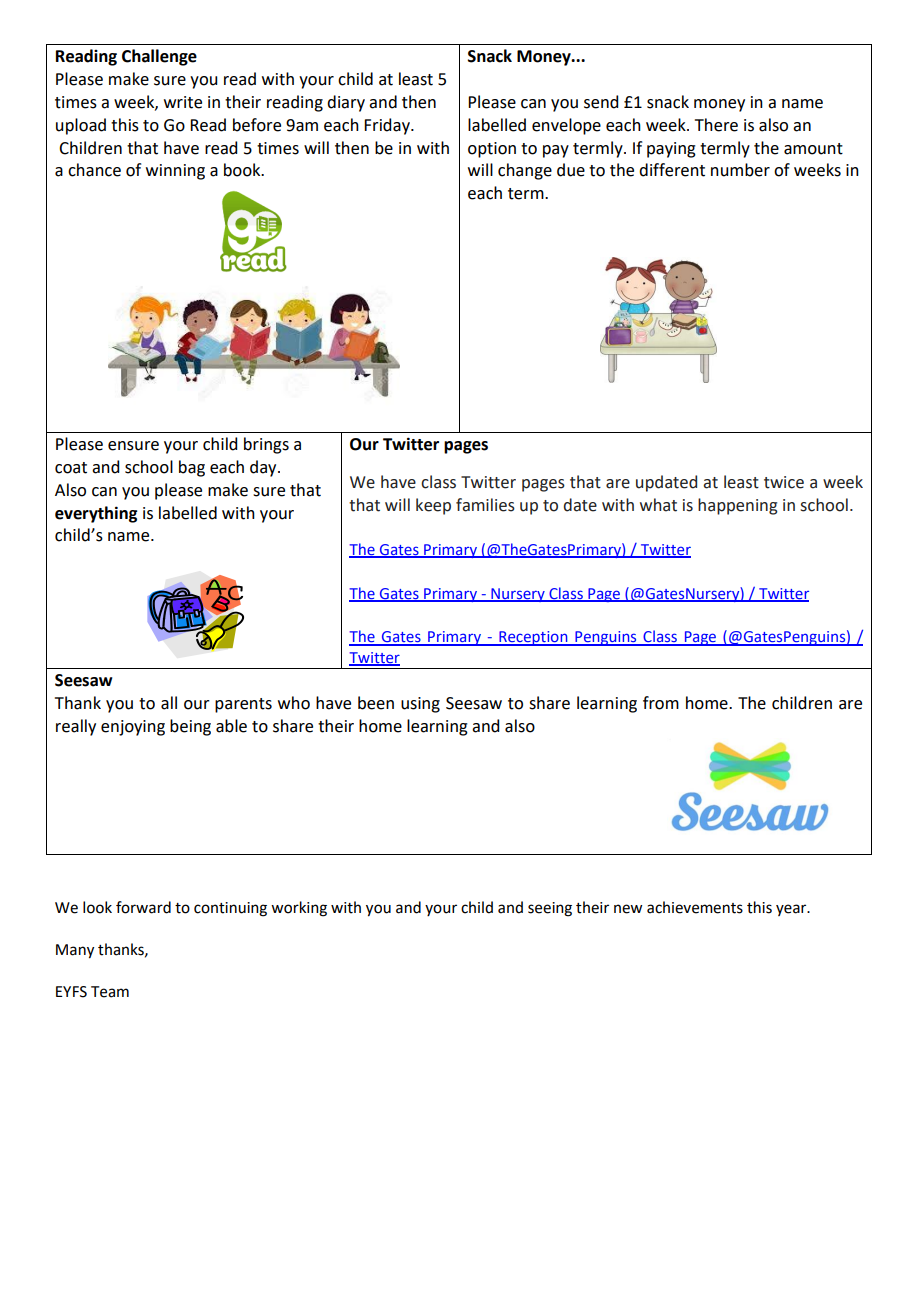  What do you see at coordinates (533, 638) in the screenshot?
I see `Reception` at bounding box center [533, 638].
